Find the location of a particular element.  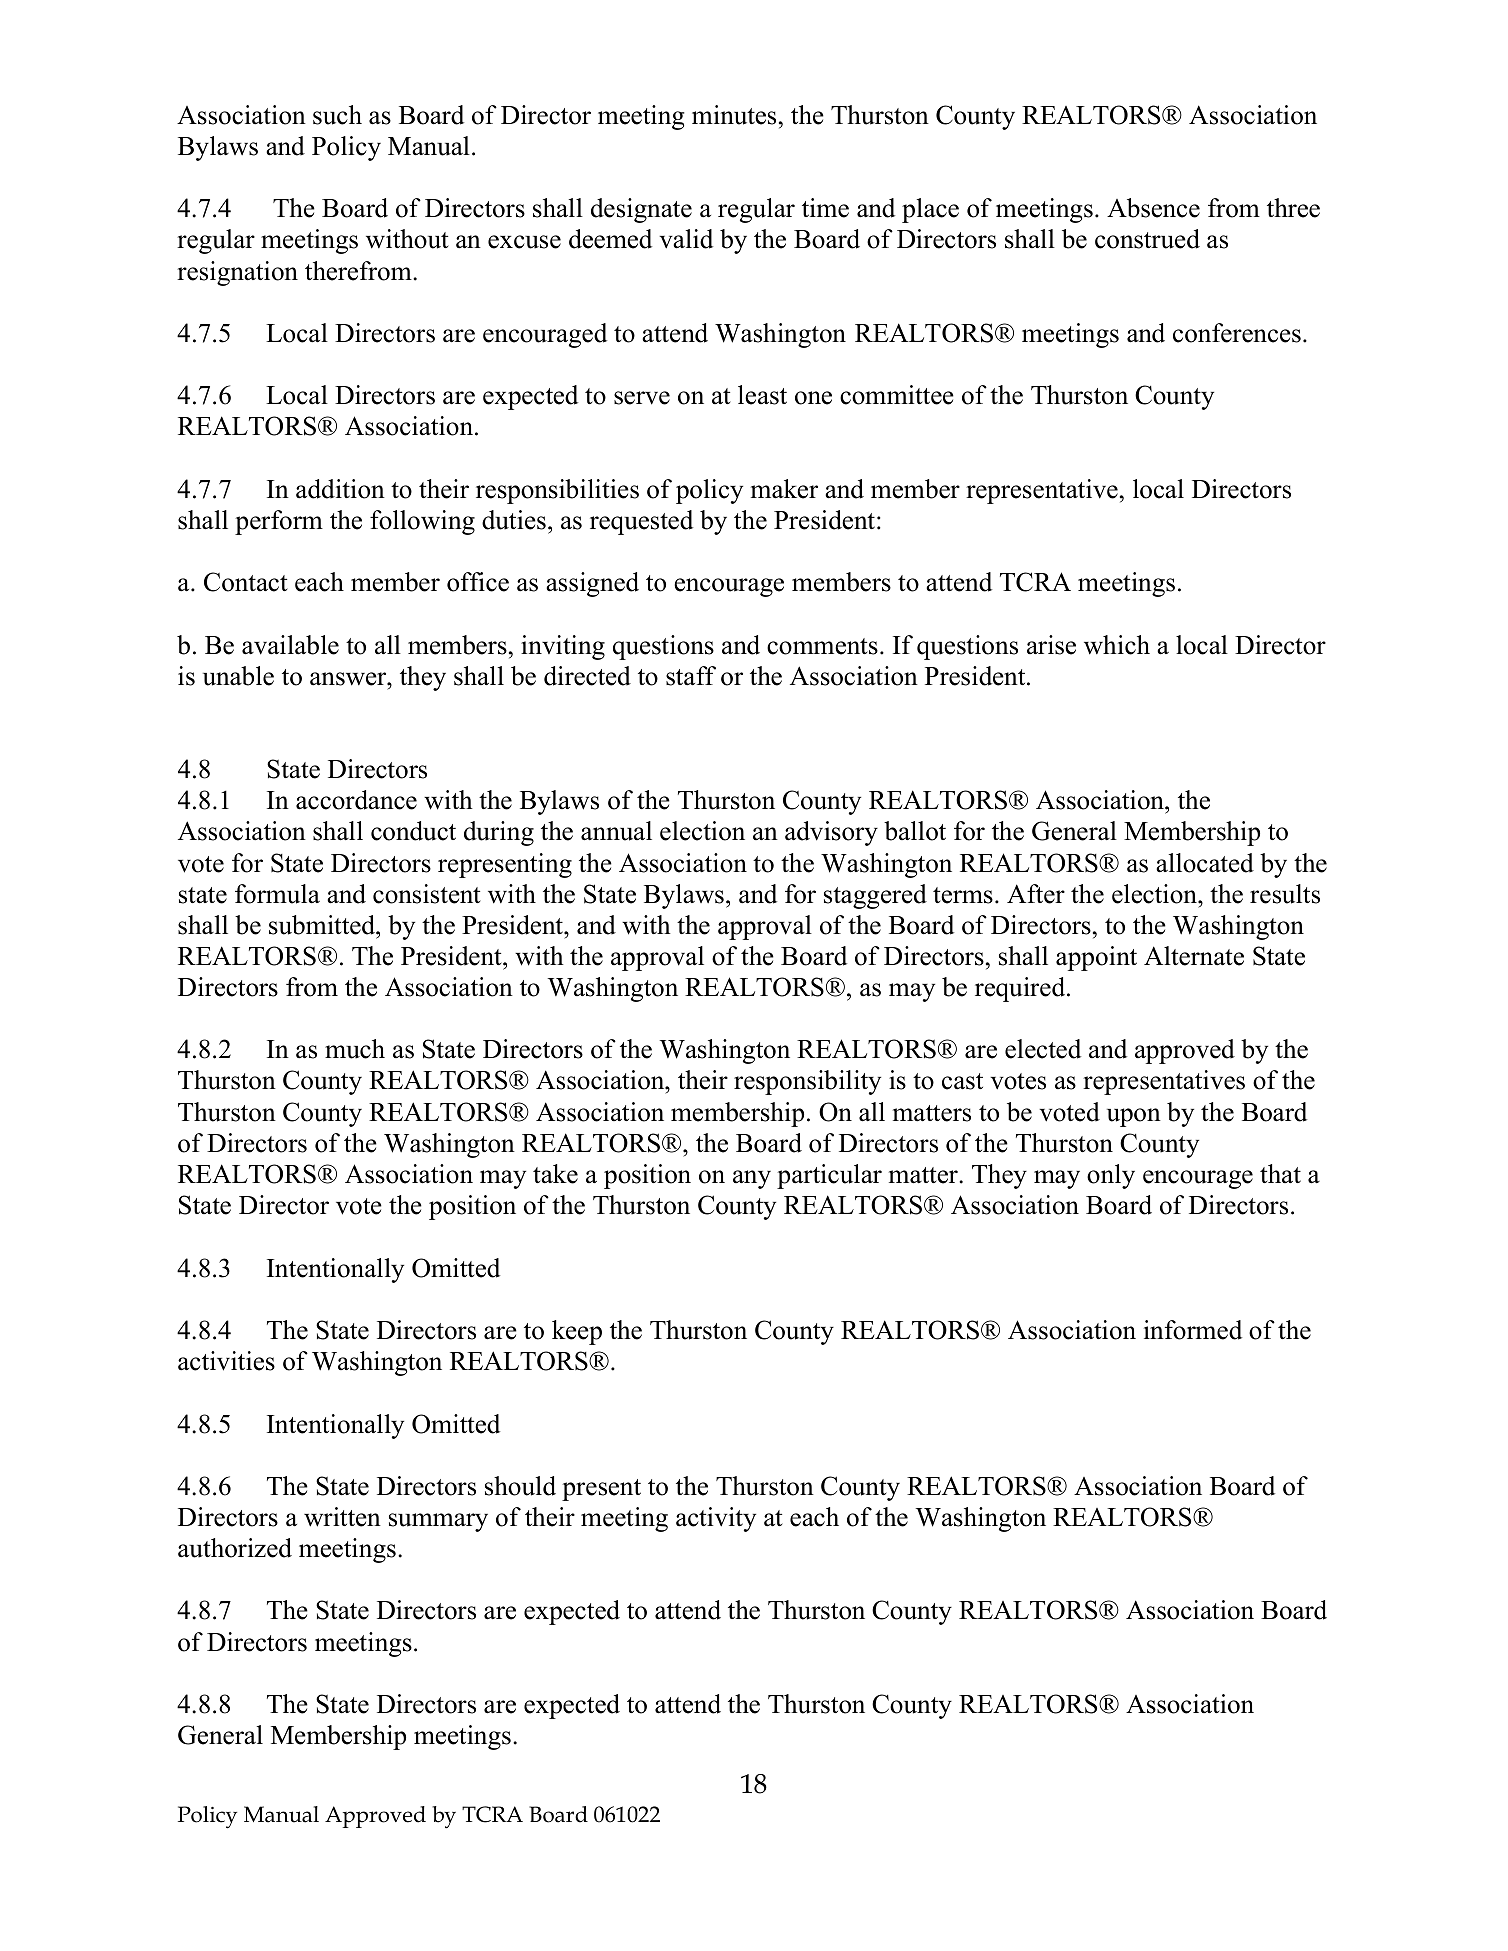

Absence is located at coordinates (1153, 208).
